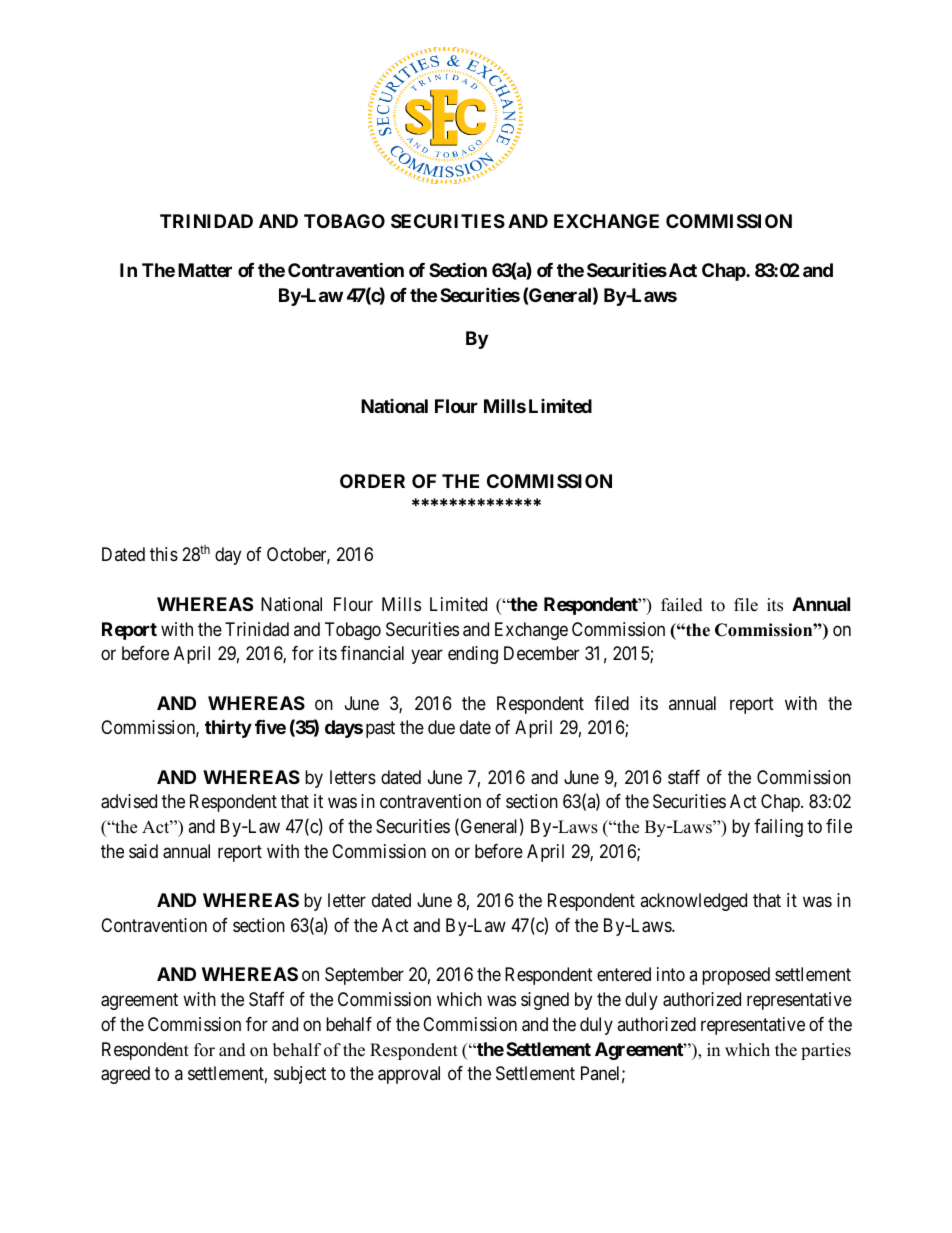  What do you see at coordinates (473, 655) in the image?
I see `ending` at bounding box center [473, 655].
